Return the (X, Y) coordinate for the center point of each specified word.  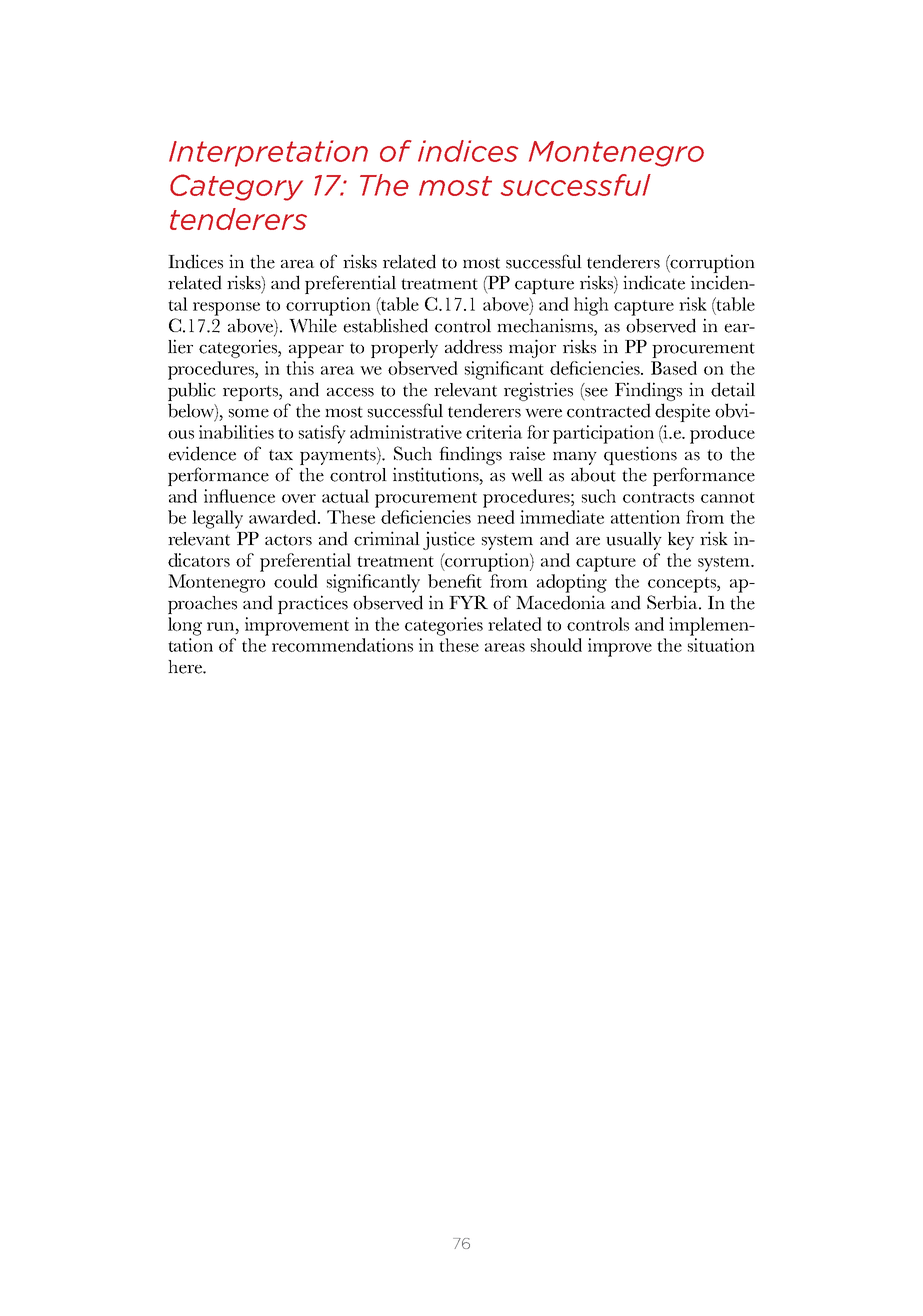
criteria (494, 432)
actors (288, 540)
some (249, 413)
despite (682, 412)
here (186, 667)
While (313, 325)
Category (236, 187)
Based (674, 368)
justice (449, 540)
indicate (654, 282)
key (681, 541)
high (591, 306)
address (473, 346)
